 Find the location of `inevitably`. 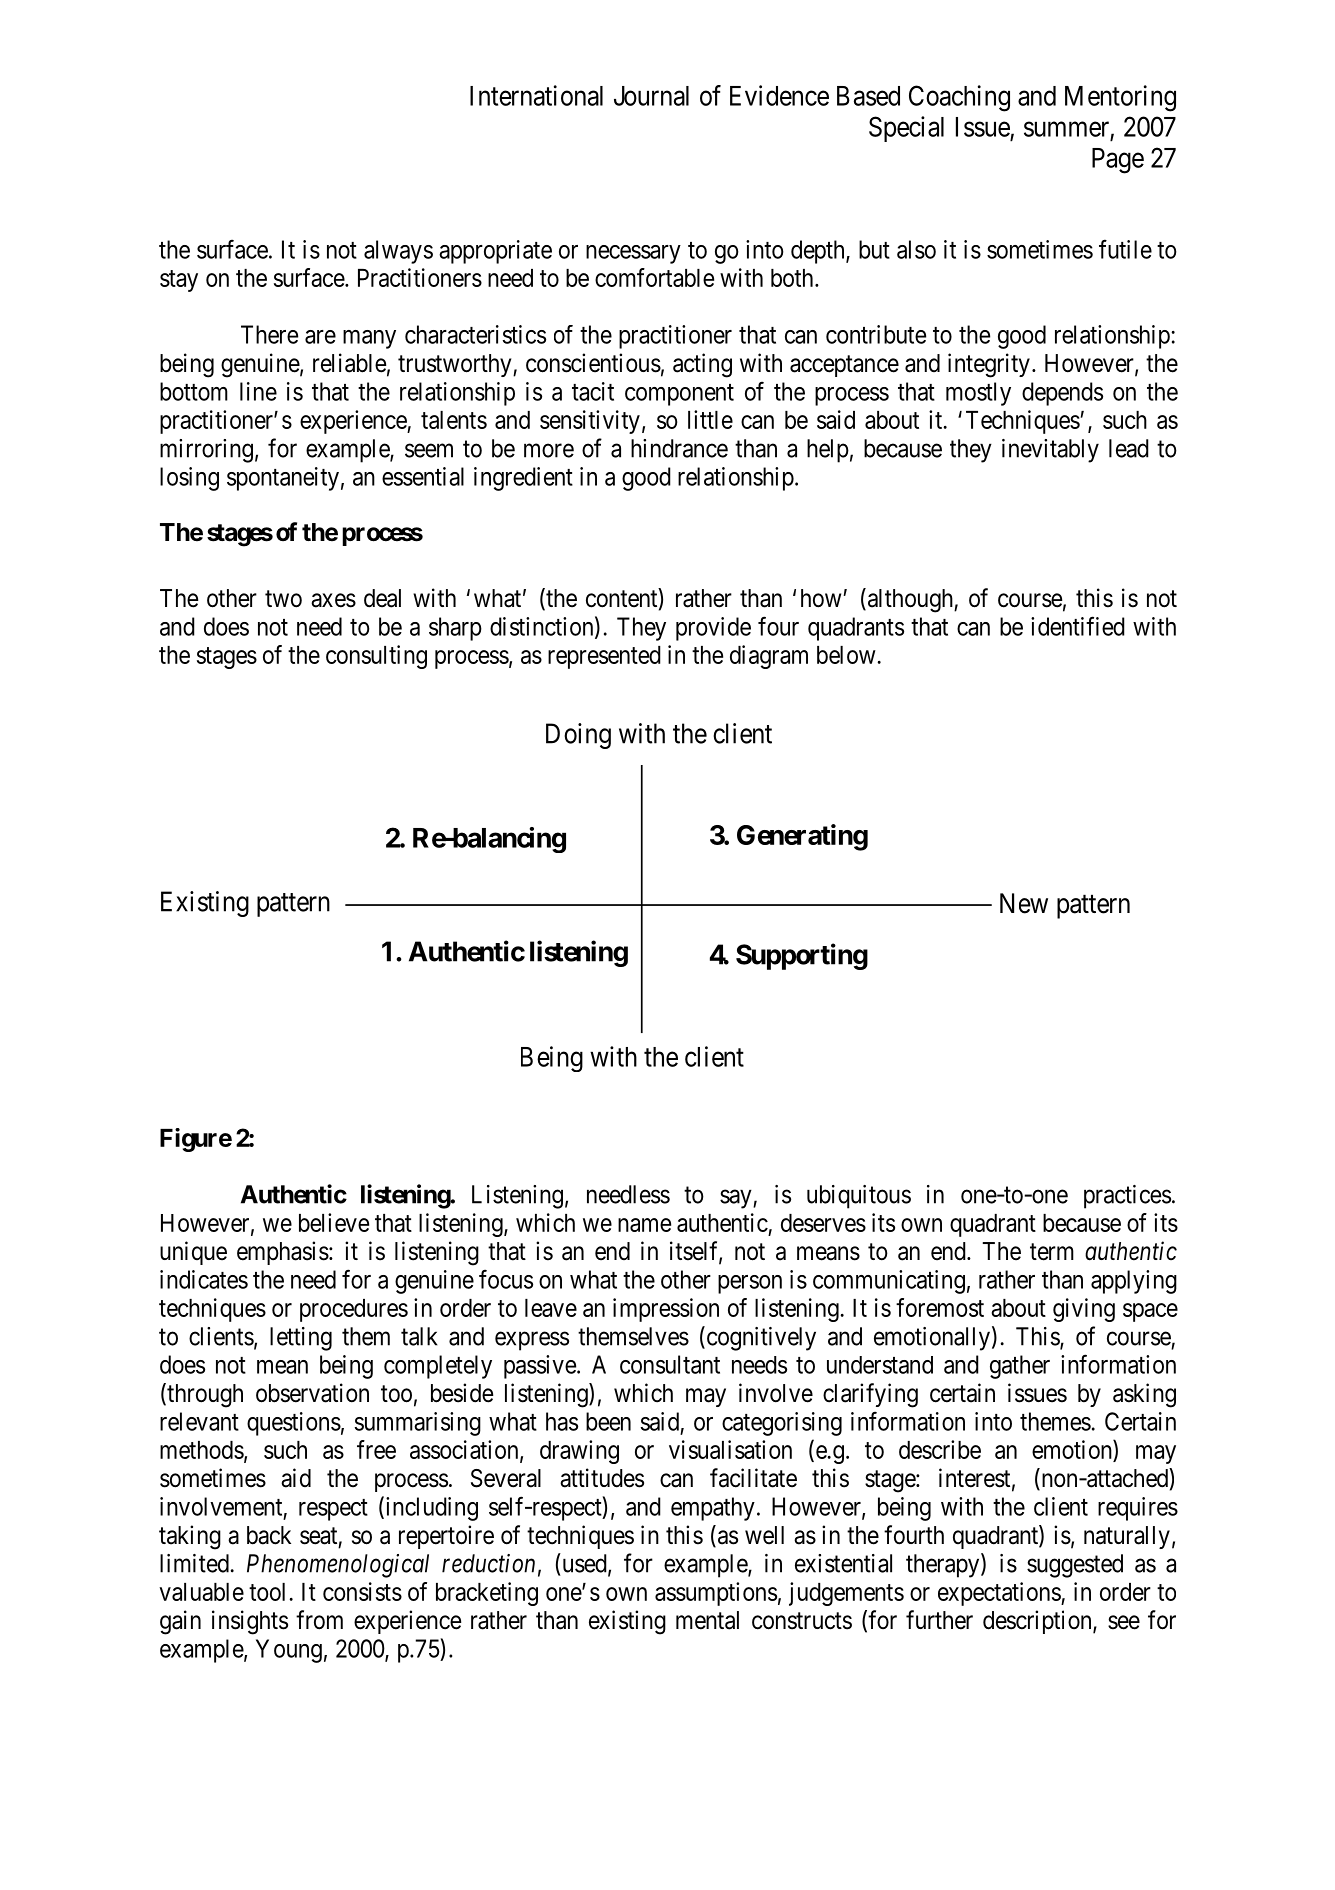

inevitably is located at coordinates (1050, 451).
